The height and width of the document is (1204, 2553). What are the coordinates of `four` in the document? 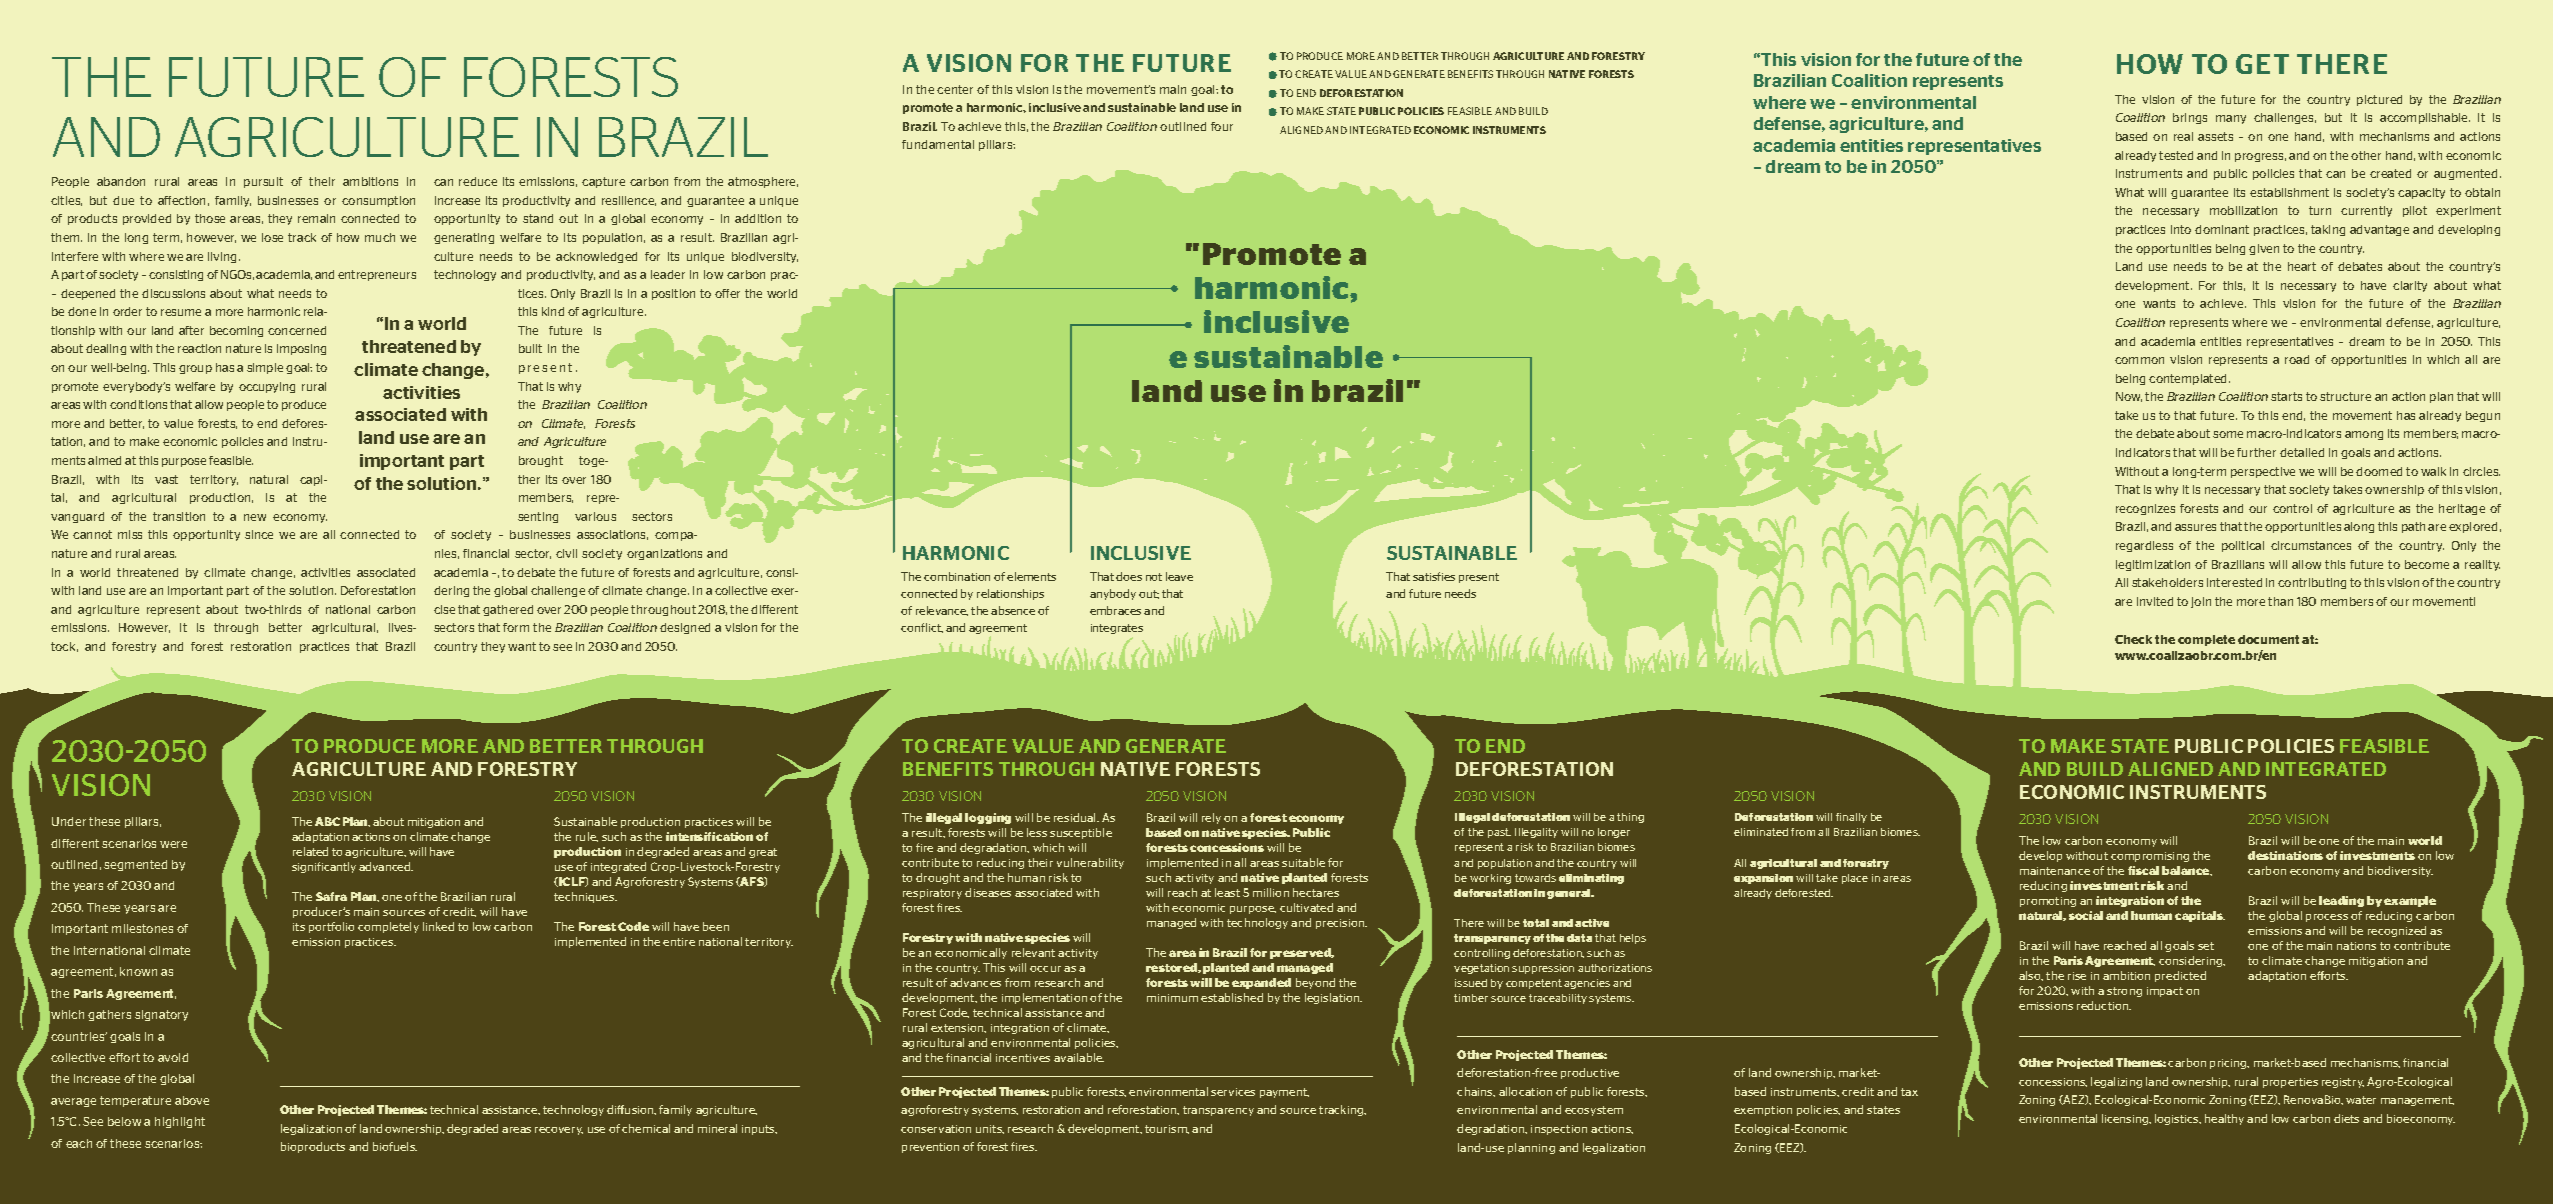 It's located at (1222, 126).
